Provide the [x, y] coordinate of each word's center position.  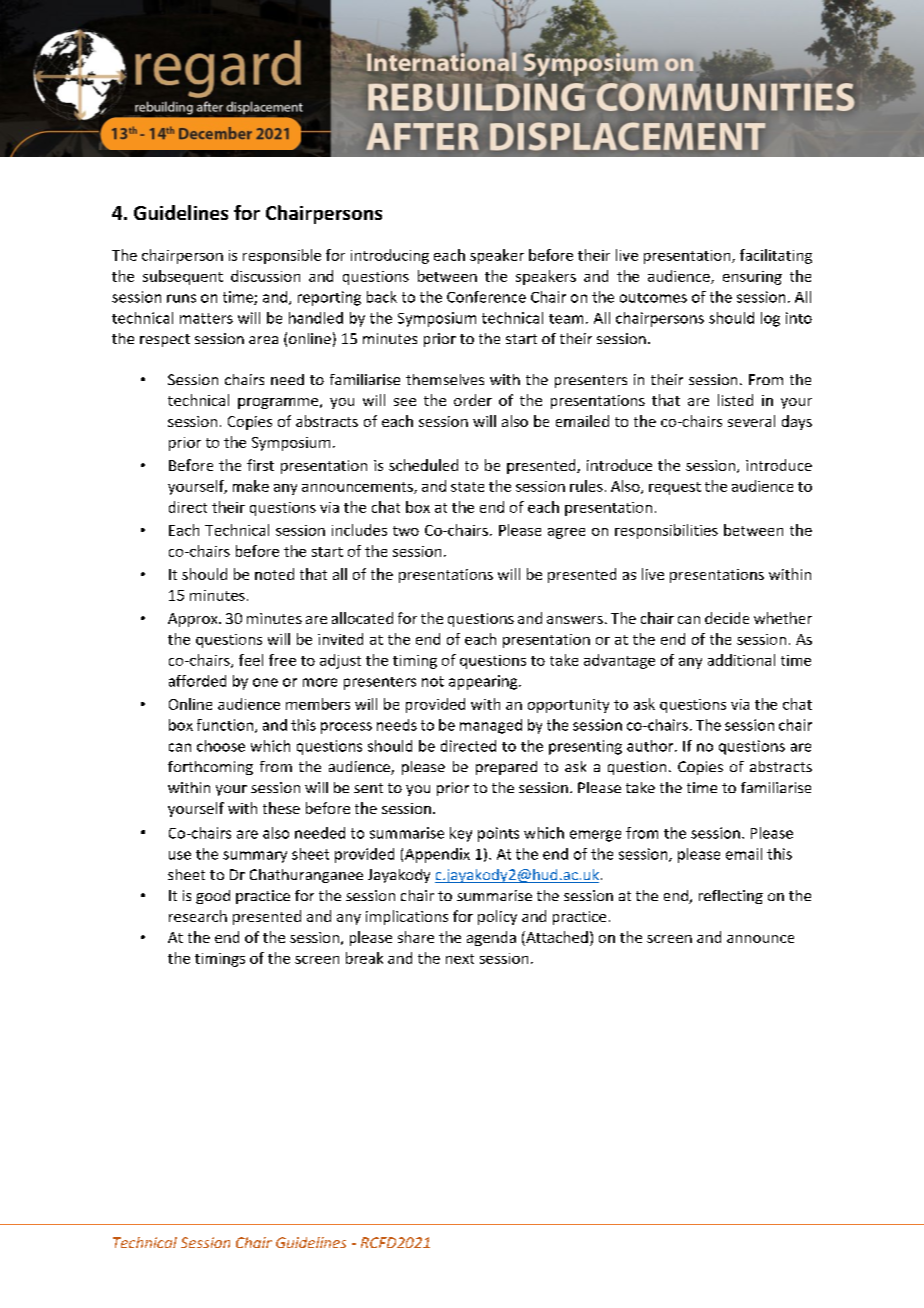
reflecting [731, 897]
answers [575, 620]
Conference [486, 297]
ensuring [752, 278]
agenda [491, 938]
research [198, 916]
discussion [265, 276]
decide [727, 618]
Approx [194, 620]
